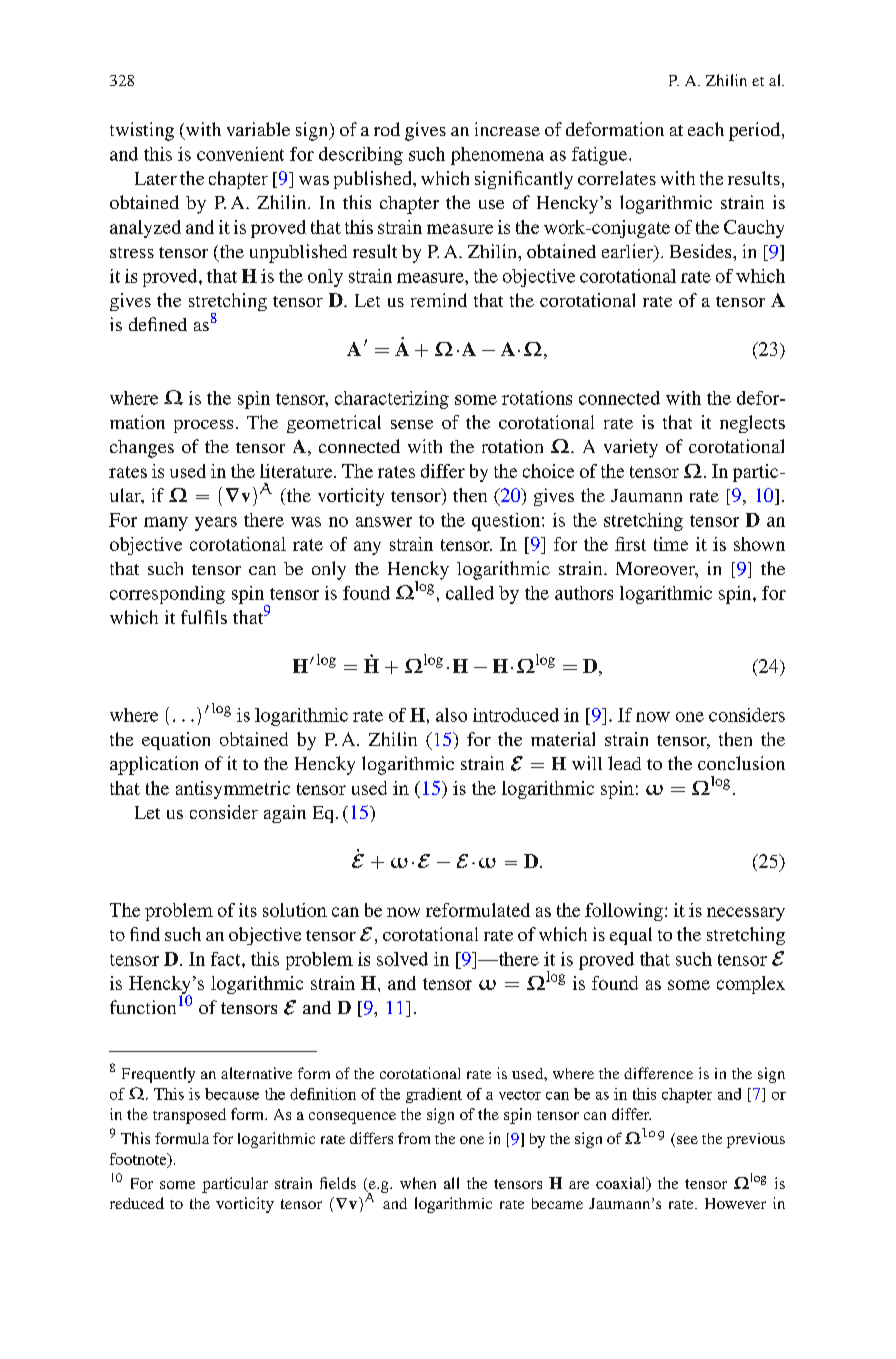 The height and width of the screenshot is (1359, 896). What do you see at coordinates (402, 959) in the screenshot?
I see `solved` at bounding box center [402, 959].
